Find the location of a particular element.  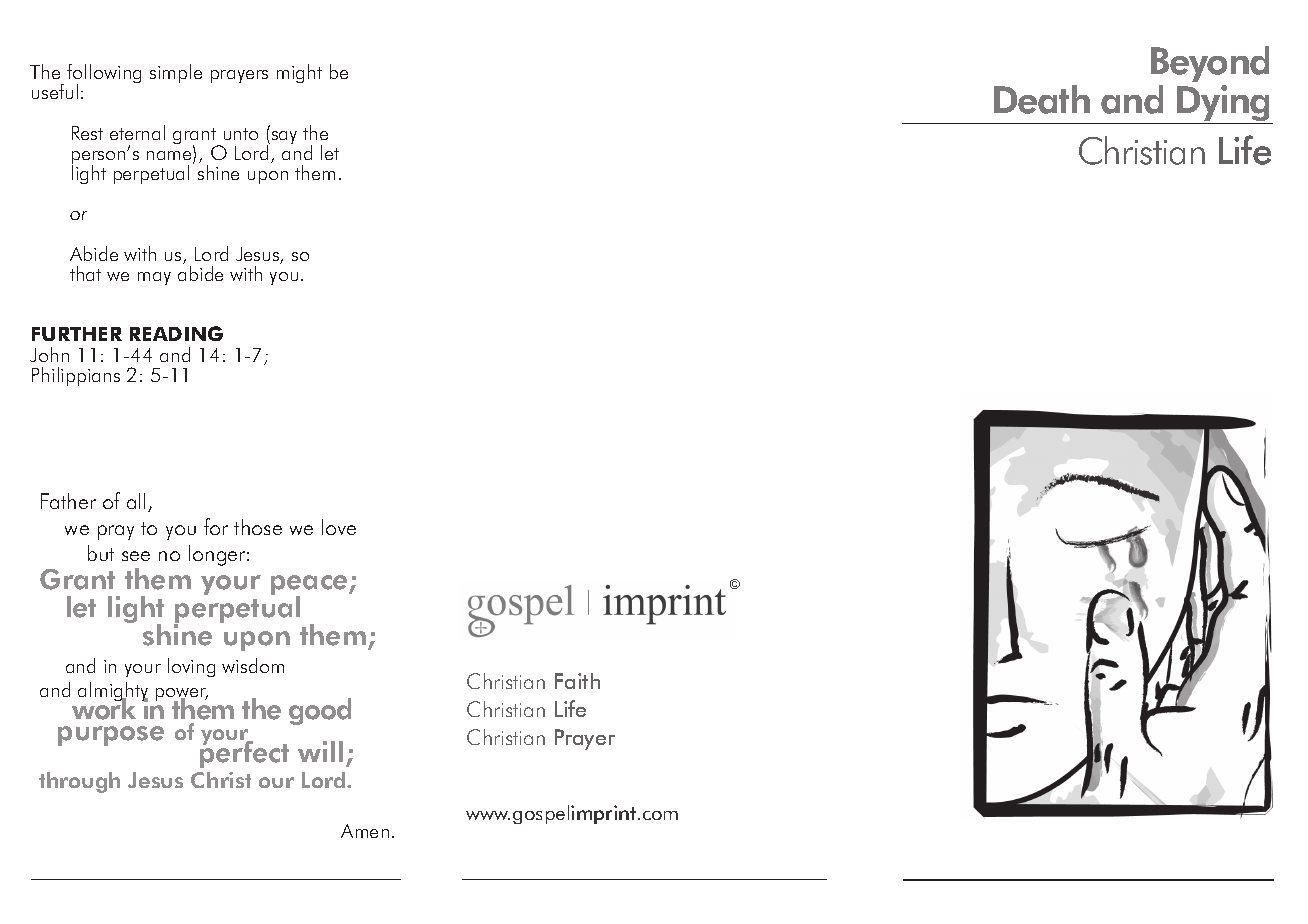

simple is located at coordinates (176, 73).
